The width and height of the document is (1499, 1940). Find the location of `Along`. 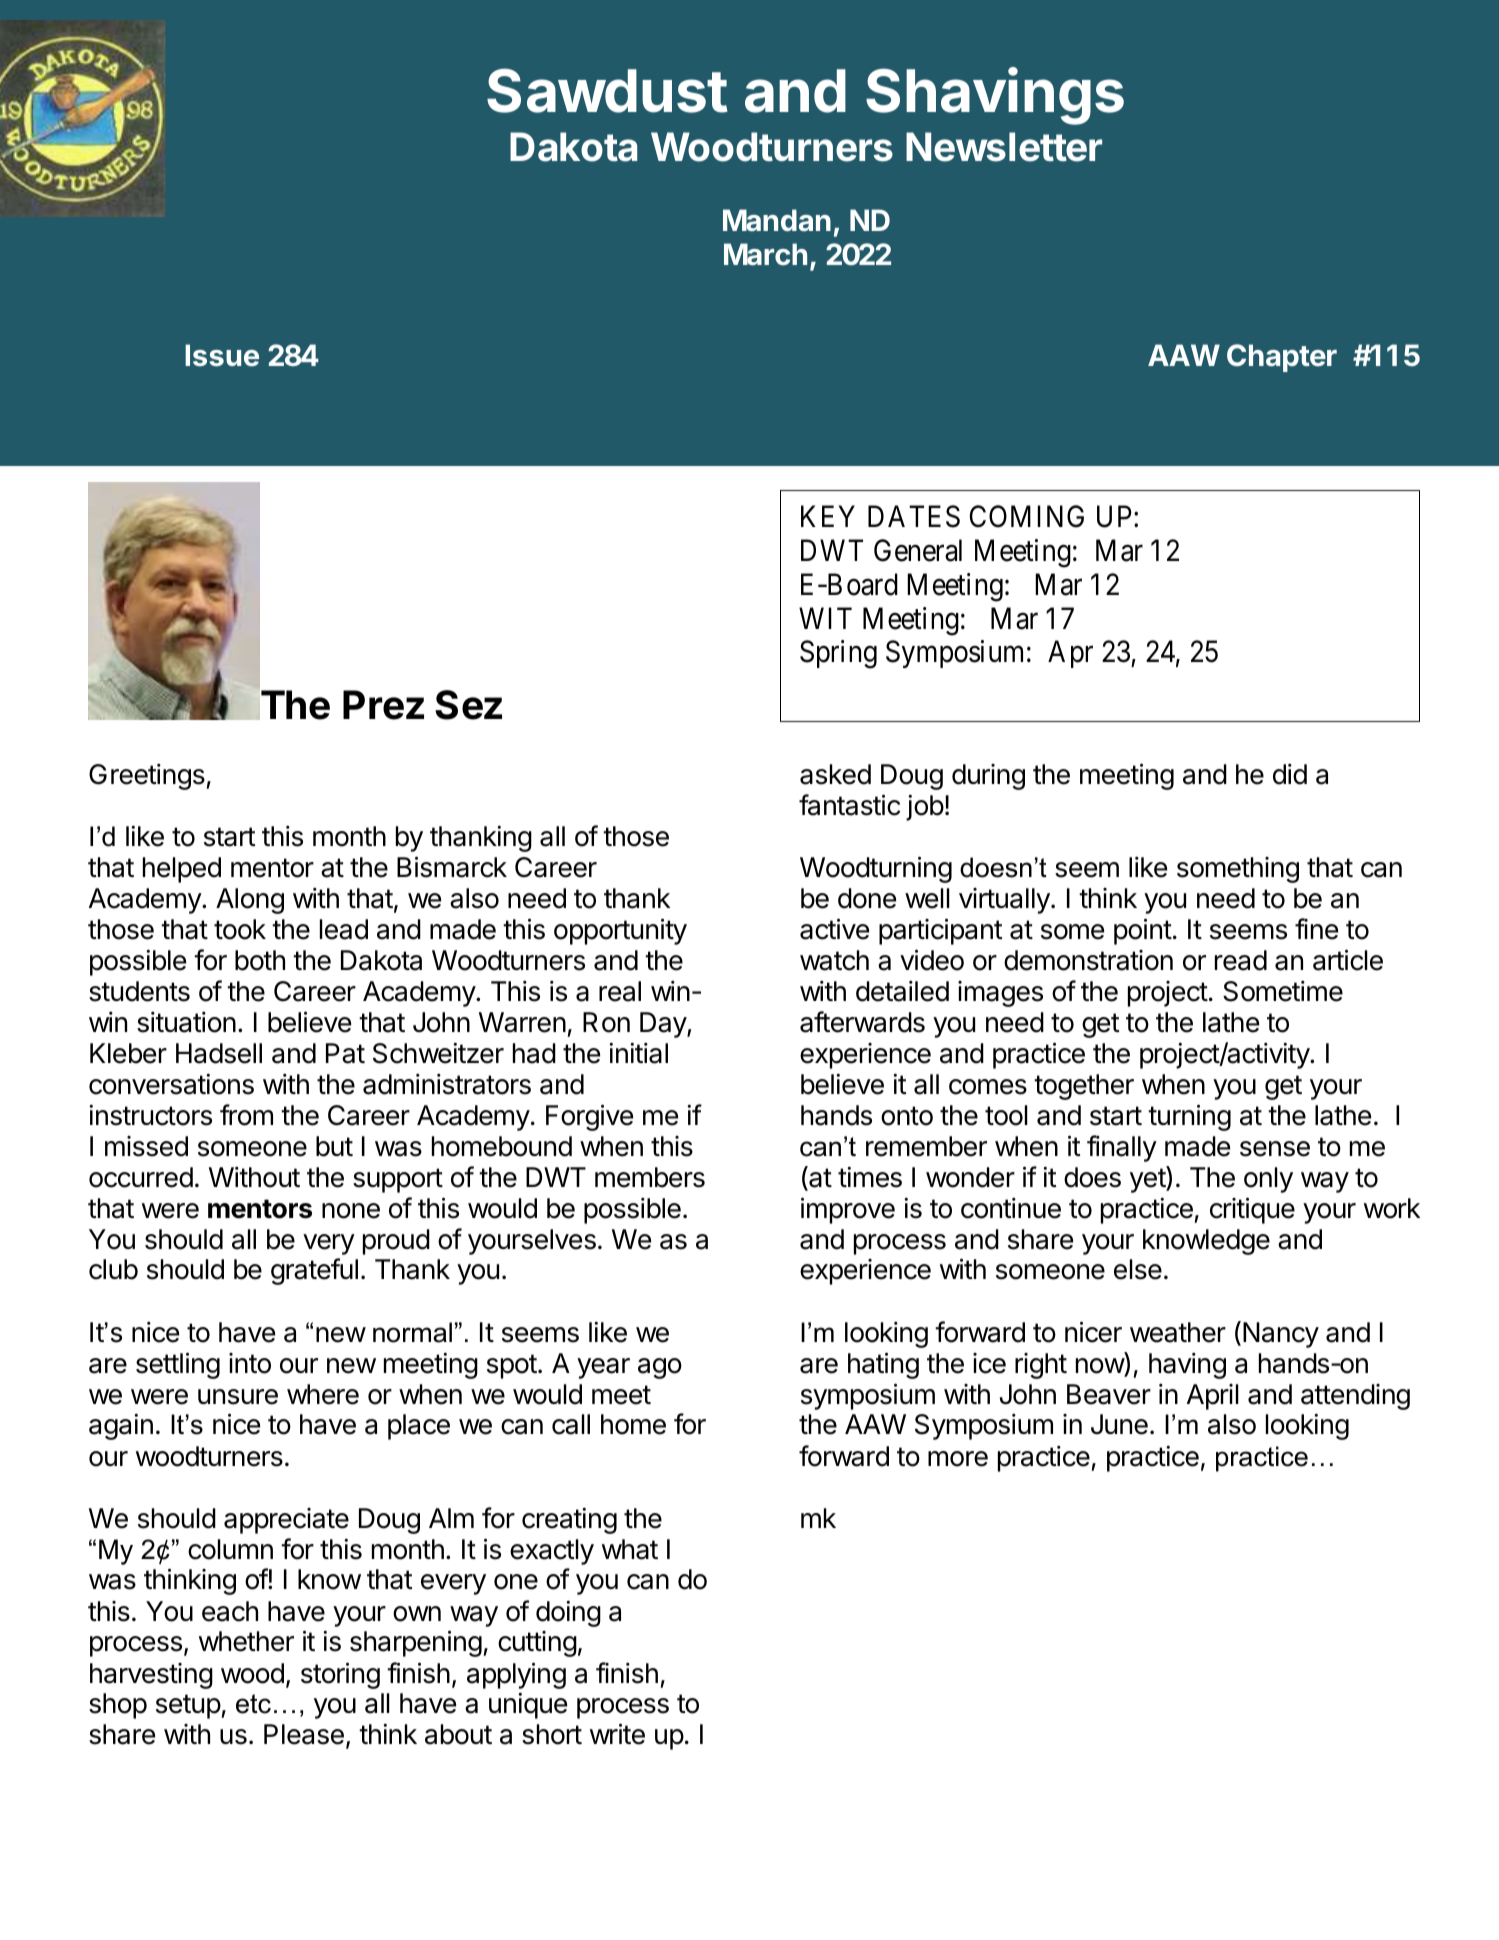

Along is located at coordinates (250, 901).
